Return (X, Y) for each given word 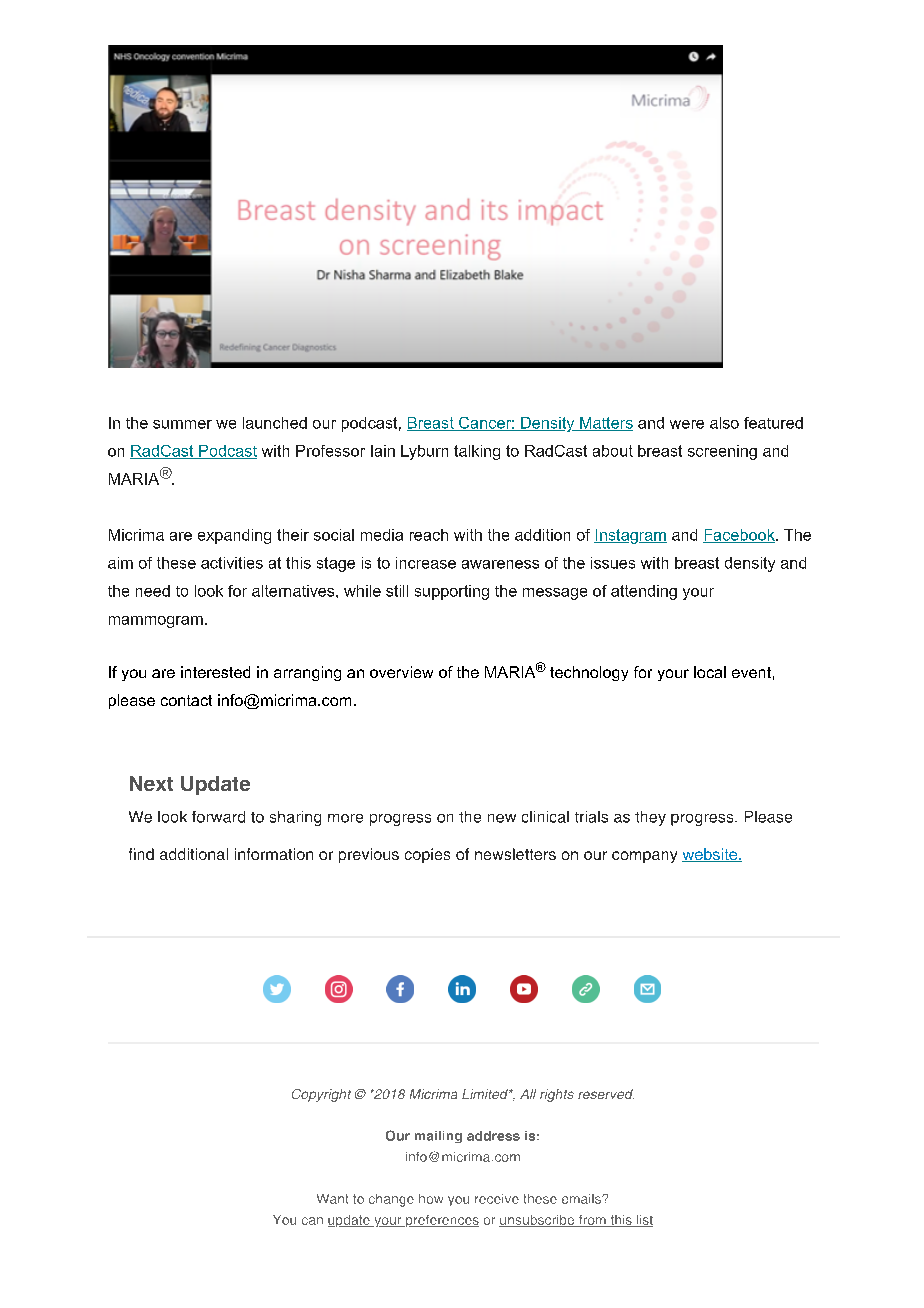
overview (401, 672)
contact (186, 700)
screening (722, 452)
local (710, 672)
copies (427, 855)
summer (182, 424)
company (644, 857)
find (141, 854)
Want (332, 1199)
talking (477, 452)
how (431, 1199)
